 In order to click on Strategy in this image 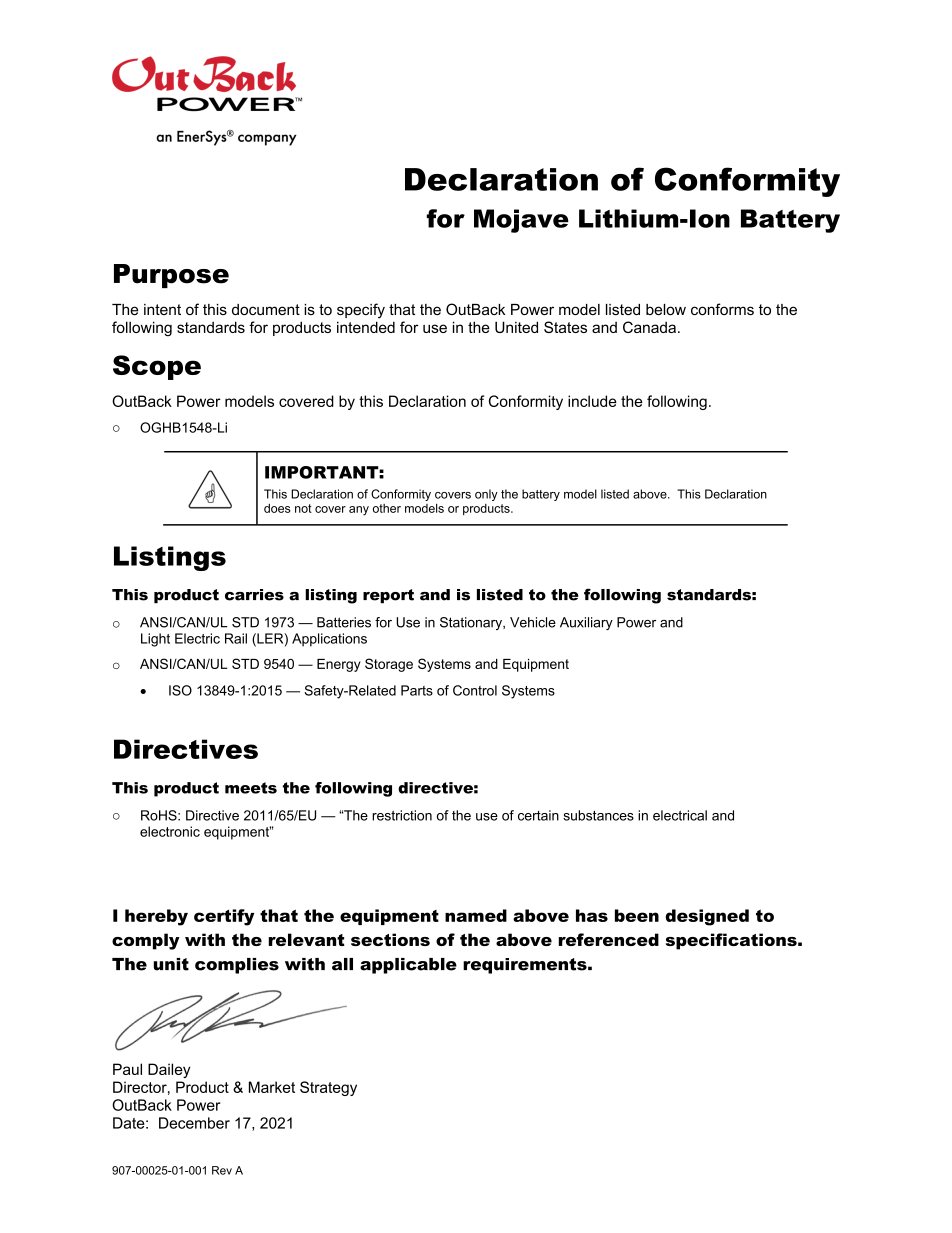, I will do `click(328, 1088)`.
